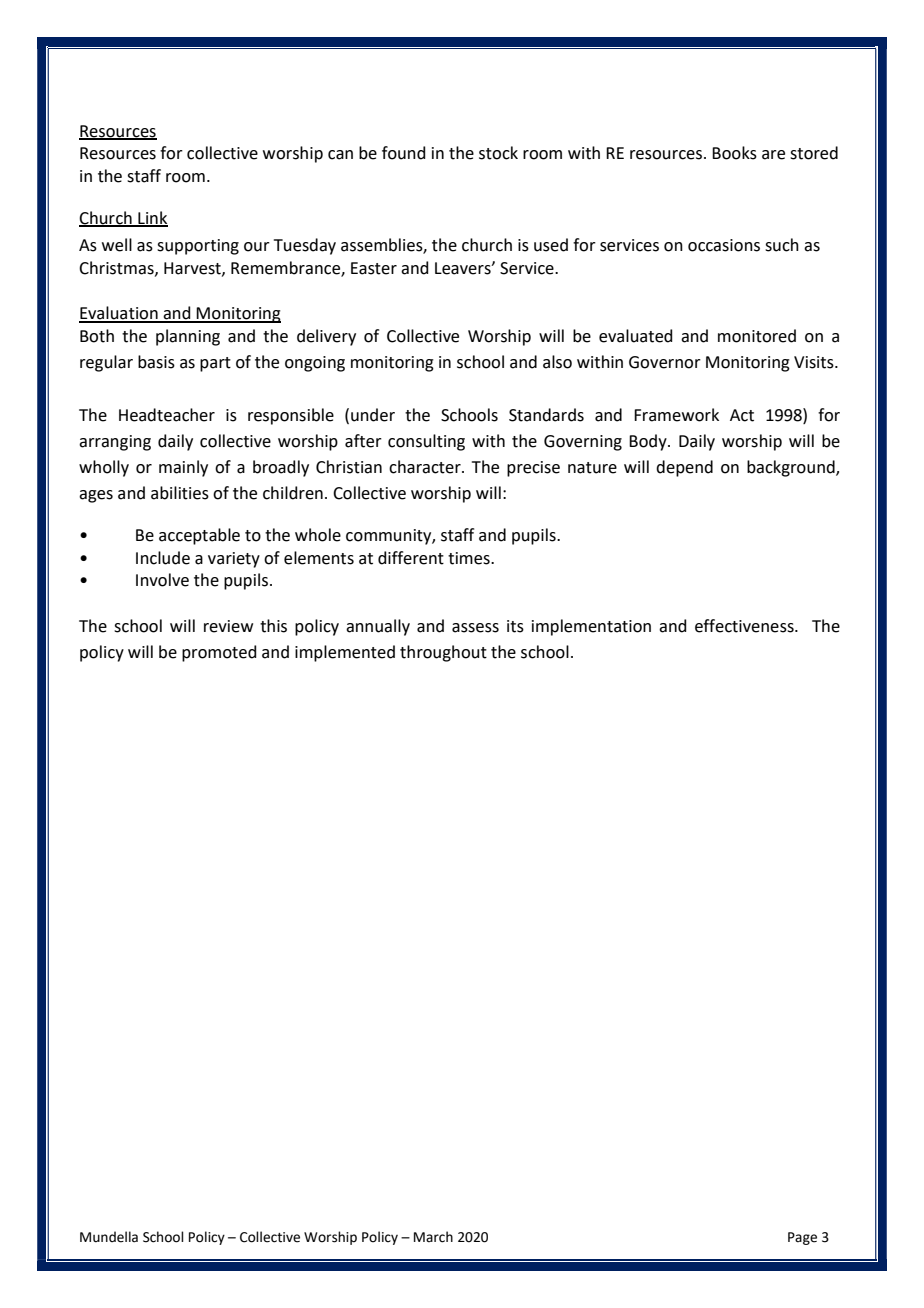  Describe the element at coordinates (152, 218) in the image. I see `Link` at that location.
